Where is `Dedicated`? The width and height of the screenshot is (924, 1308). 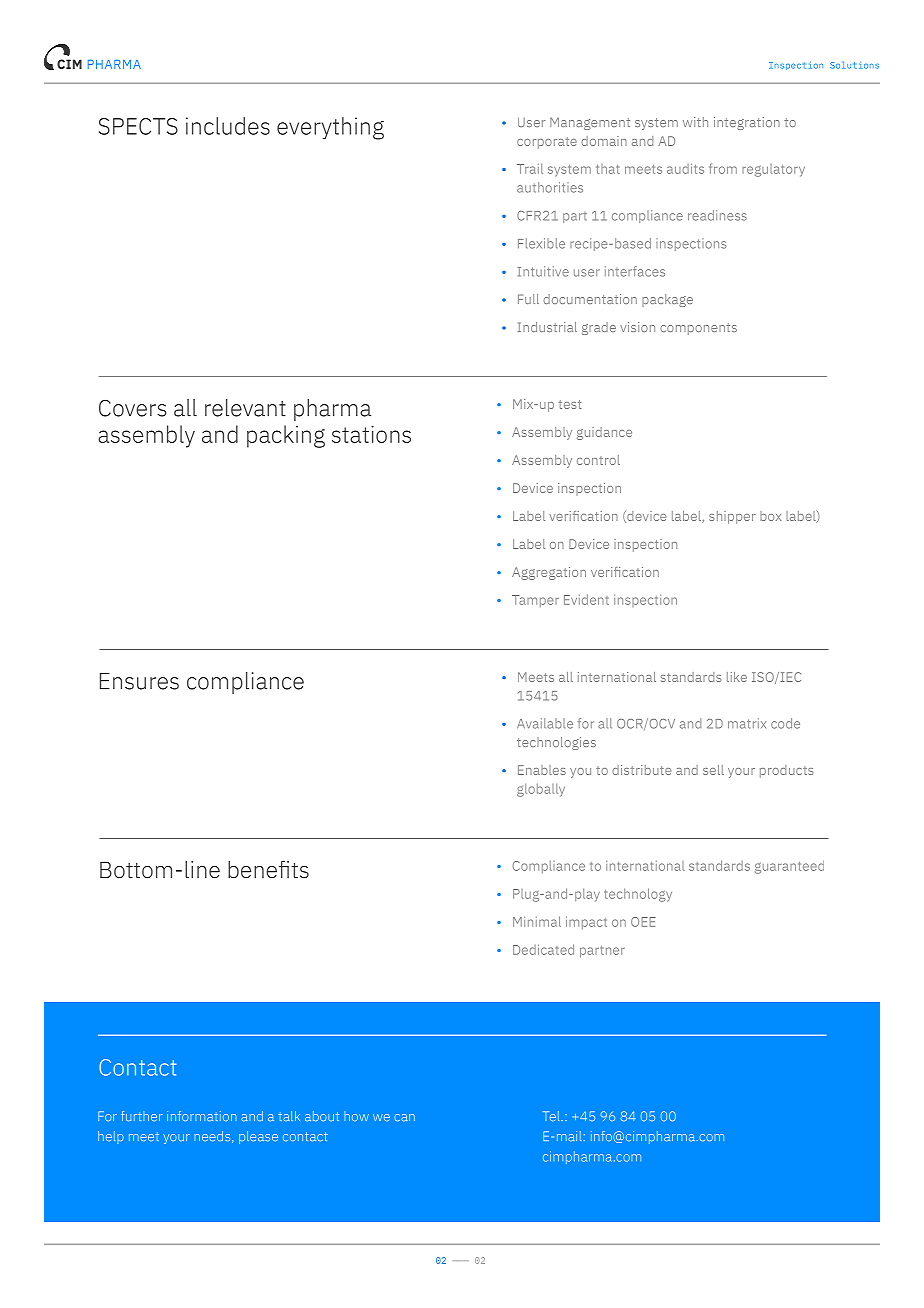
Dedicated is located at coordinates (543, 949).
